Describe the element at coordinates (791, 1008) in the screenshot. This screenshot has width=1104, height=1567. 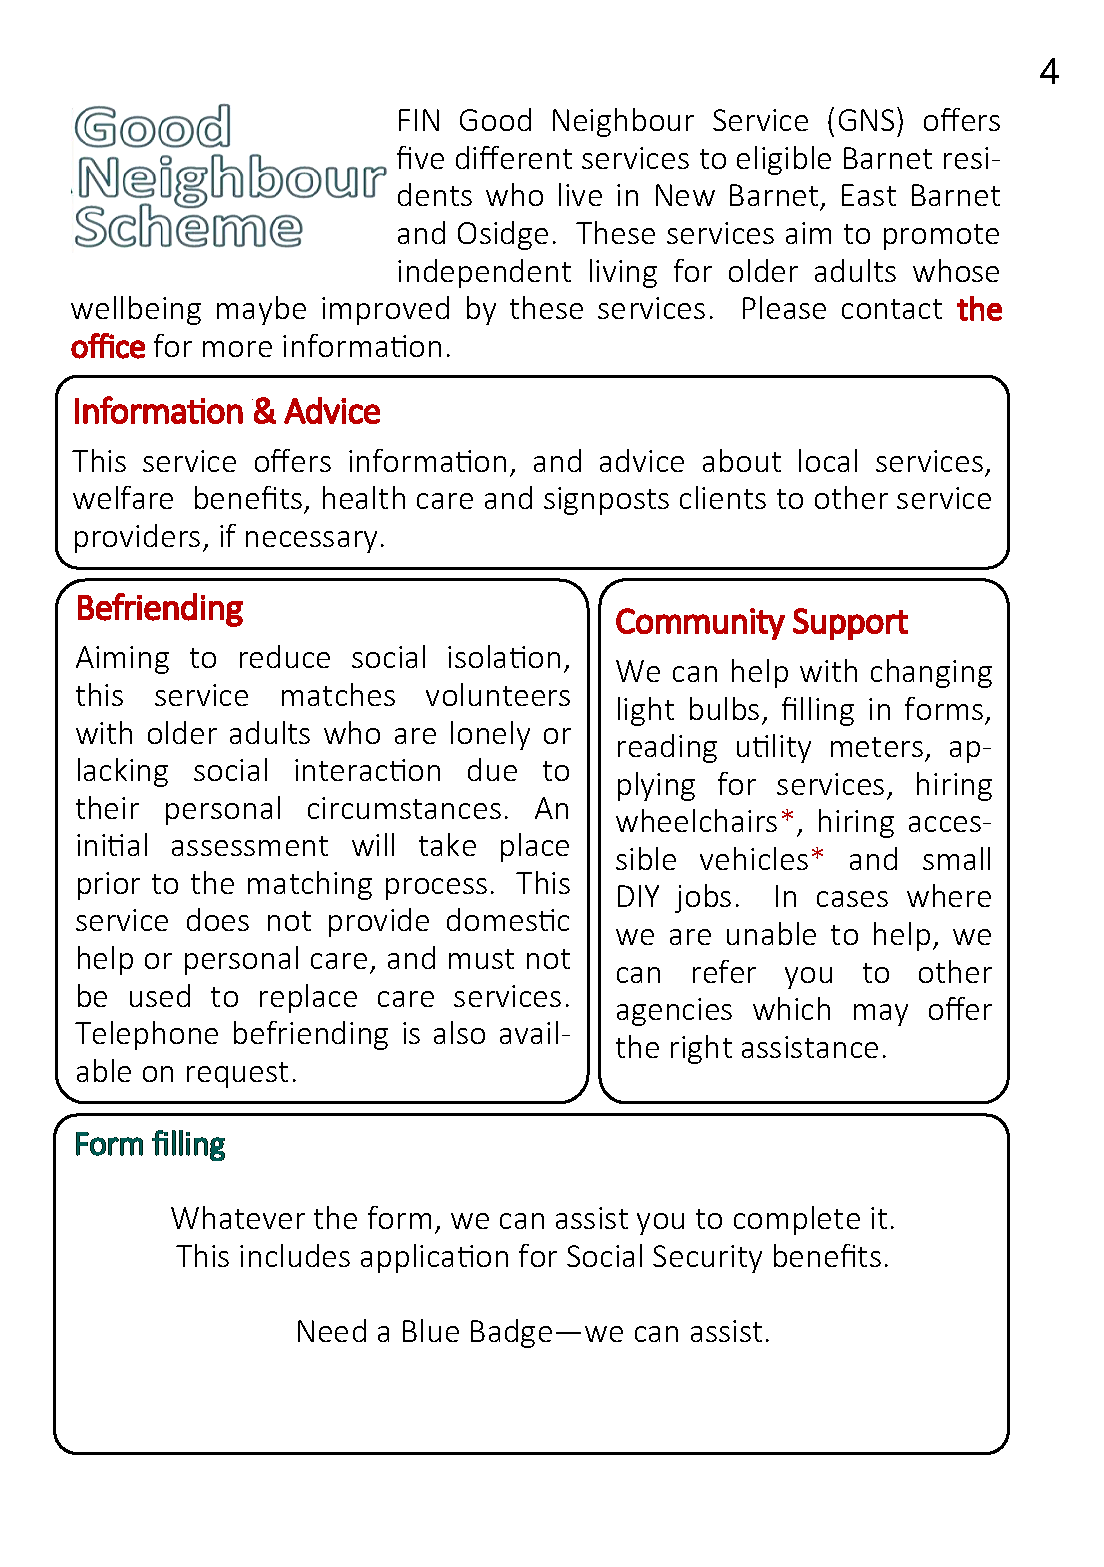
I see `which` at that location.
